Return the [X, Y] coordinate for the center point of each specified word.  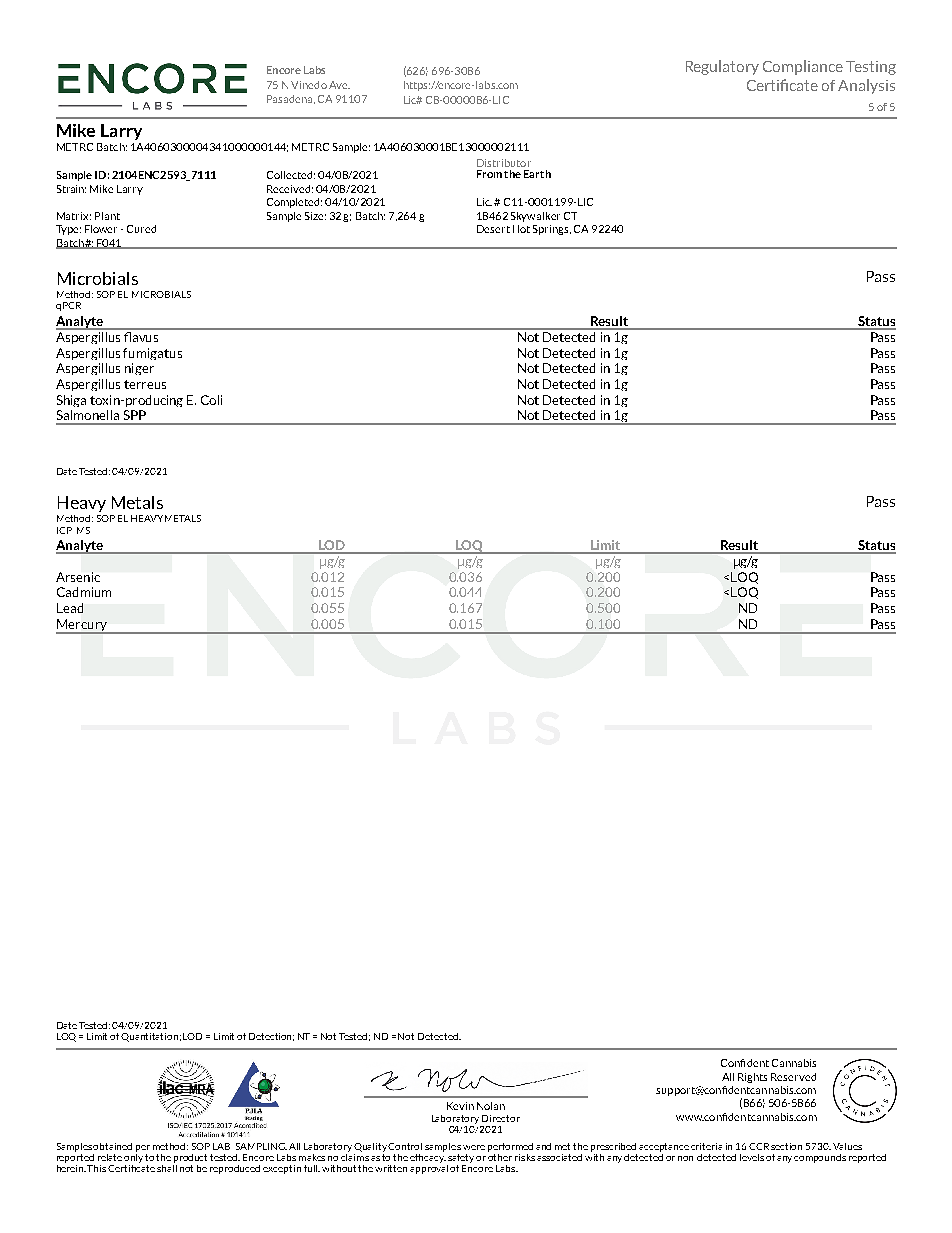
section [786, 1146]
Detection [271, 1037]
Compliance [803, 67]
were [474, 1147]
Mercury [82, 626]
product [190, 1158]
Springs [552, 230]
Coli [211, 400]
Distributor [504, 163]
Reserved [793, 1077]
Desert [493, 229]
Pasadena [291, 99]
